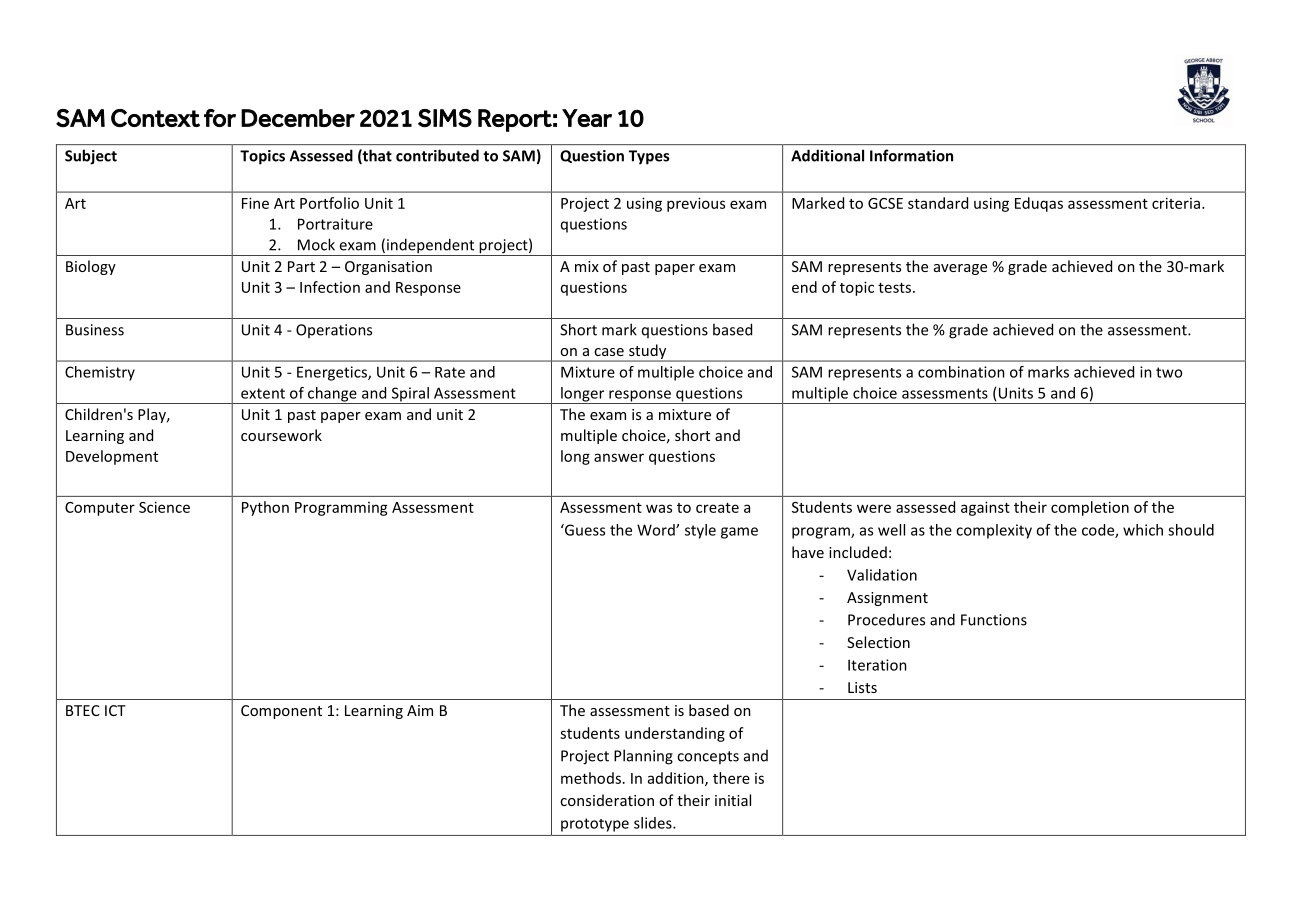  What do you see at coordinates (112, 457) in the page?
I see `Development` at bounding box center [112, 457].
